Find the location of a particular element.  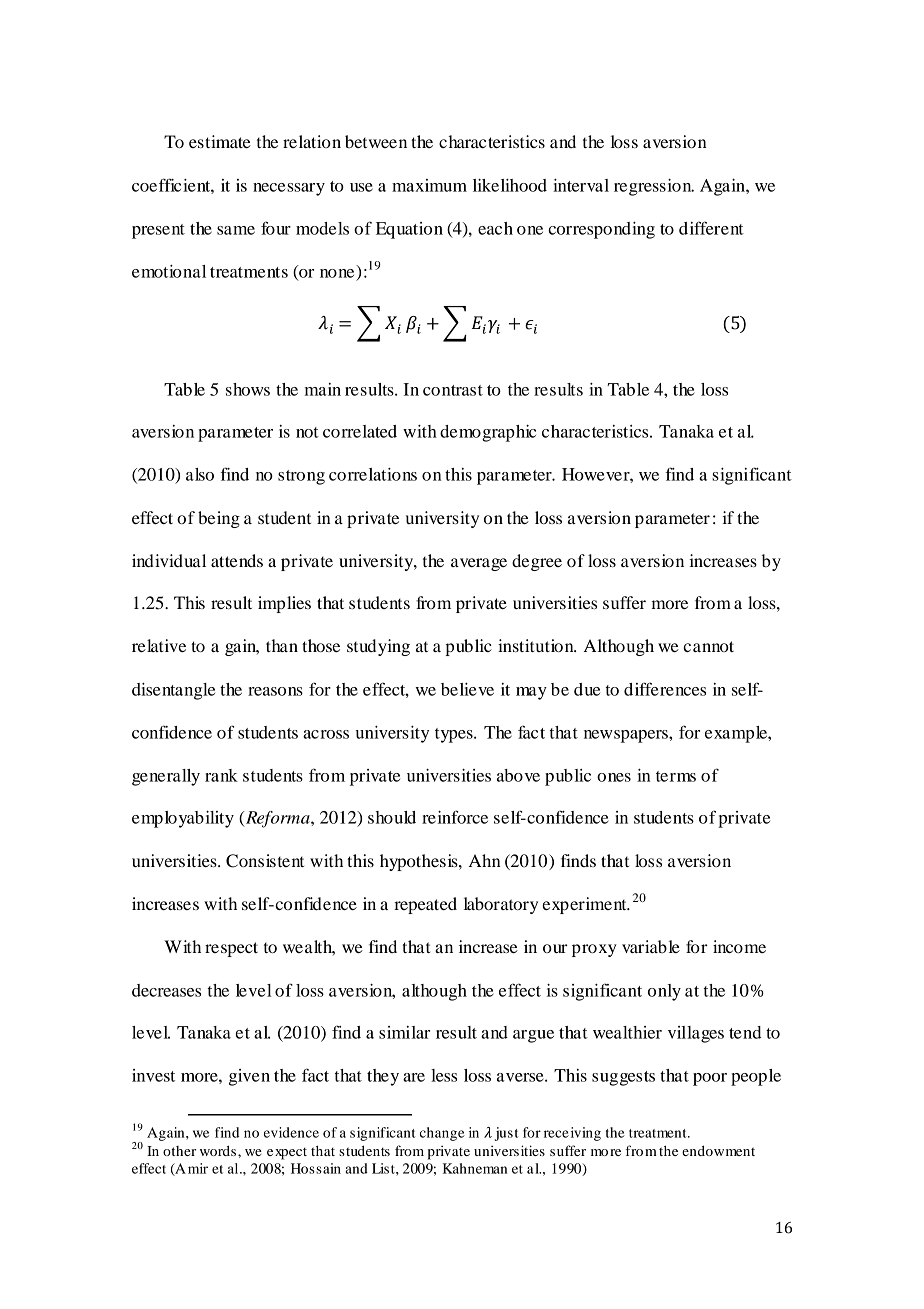

believe is located at coordinates (467, 689).
